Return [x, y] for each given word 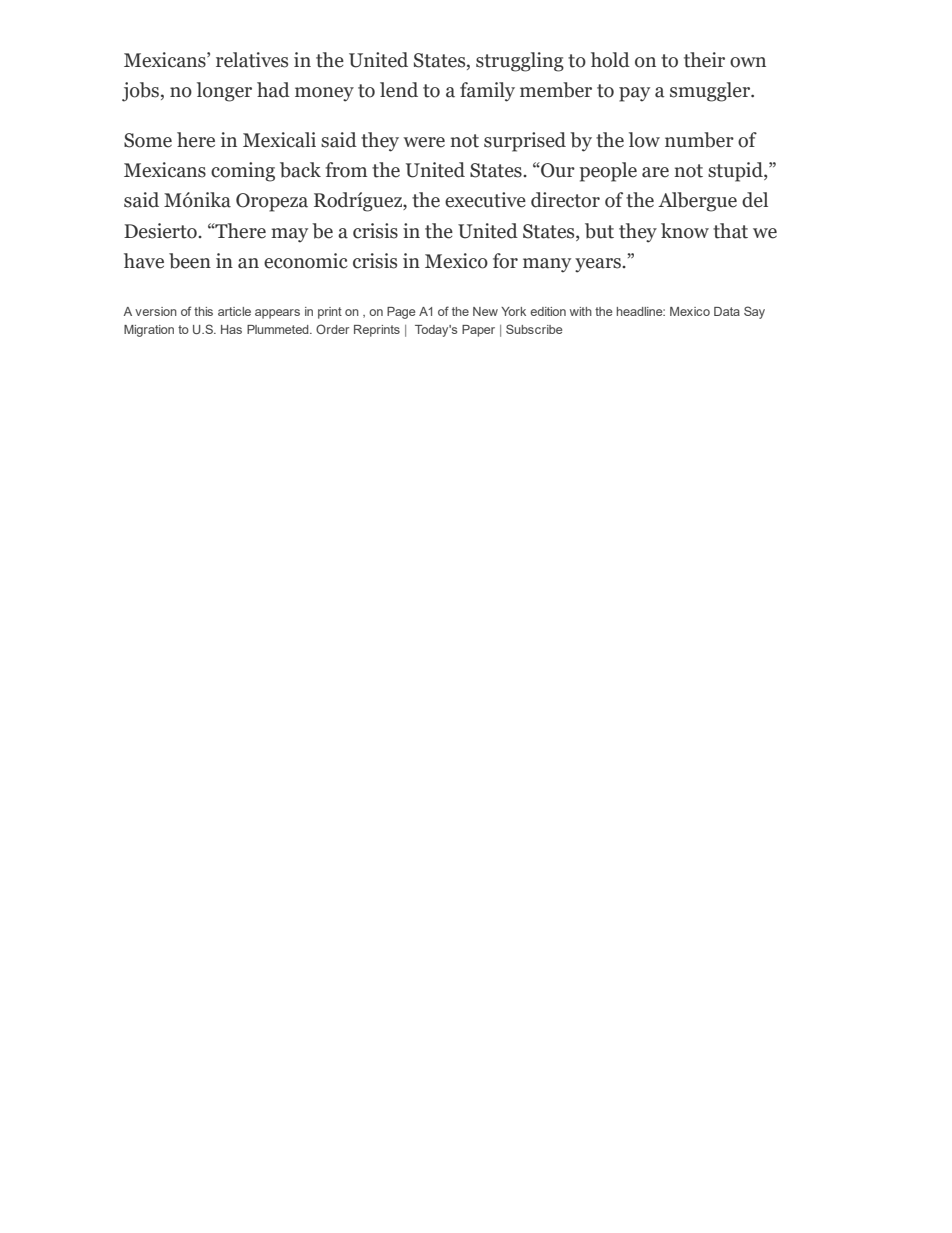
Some [148, 140]
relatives [252, 60]
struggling [520, 62]
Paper [478, 331]
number [699, 140]
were [424, 142]
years [599, 265]
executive [485, 200]
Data [727, 311]
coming [243, 172]
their [704, 60]
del [755, 200]
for [505, 261]
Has [231, 329]
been [190, 261]
